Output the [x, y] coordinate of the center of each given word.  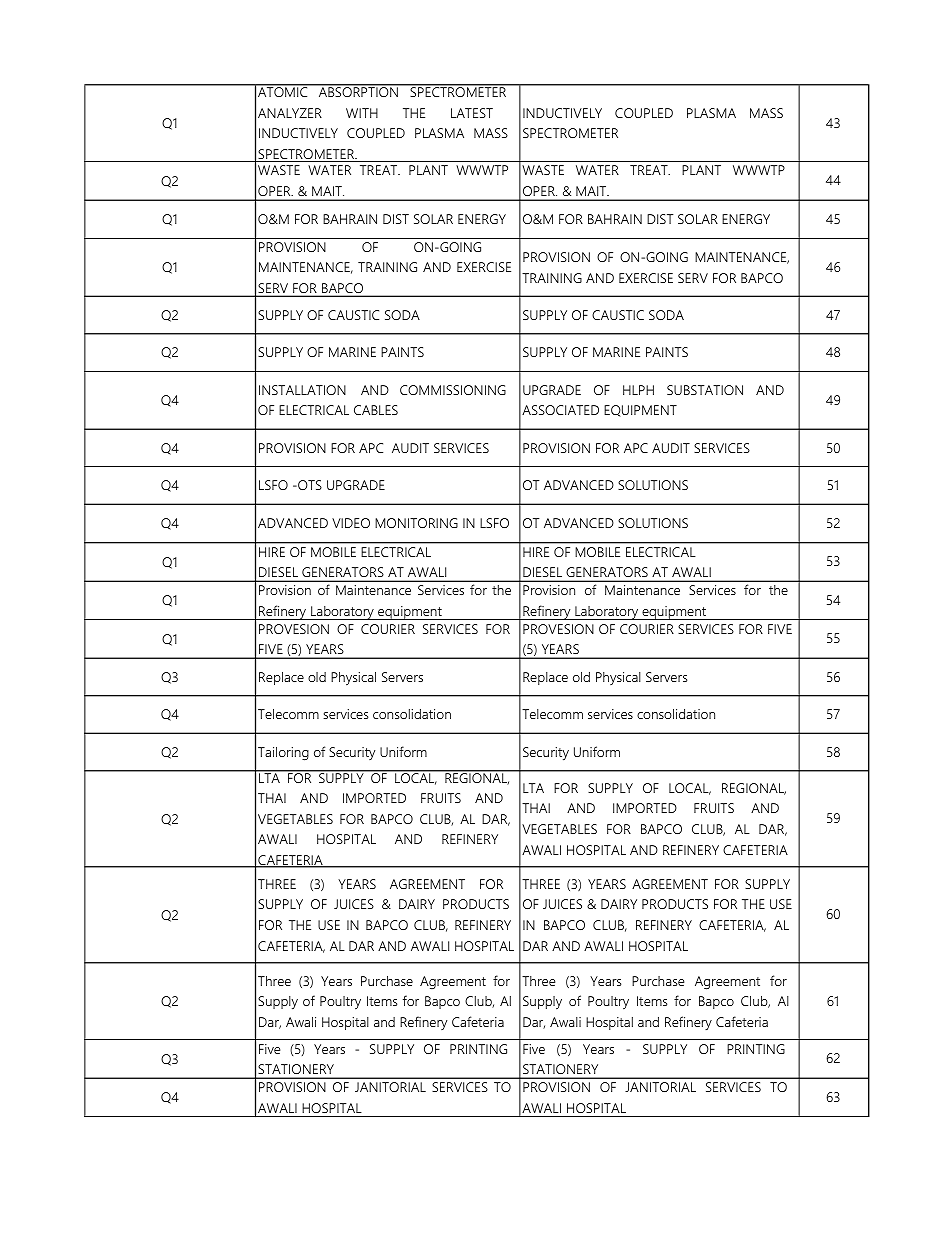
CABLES [376, 410]
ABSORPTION [358, 91]
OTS [309, 485]
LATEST [472, 113]
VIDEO [351, 523]
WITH [362, 113]
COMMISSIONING [453, 390]
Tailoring [283, 754]
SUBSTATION [705, 390]
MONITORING [416, 523]
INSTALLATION [302, 390]
